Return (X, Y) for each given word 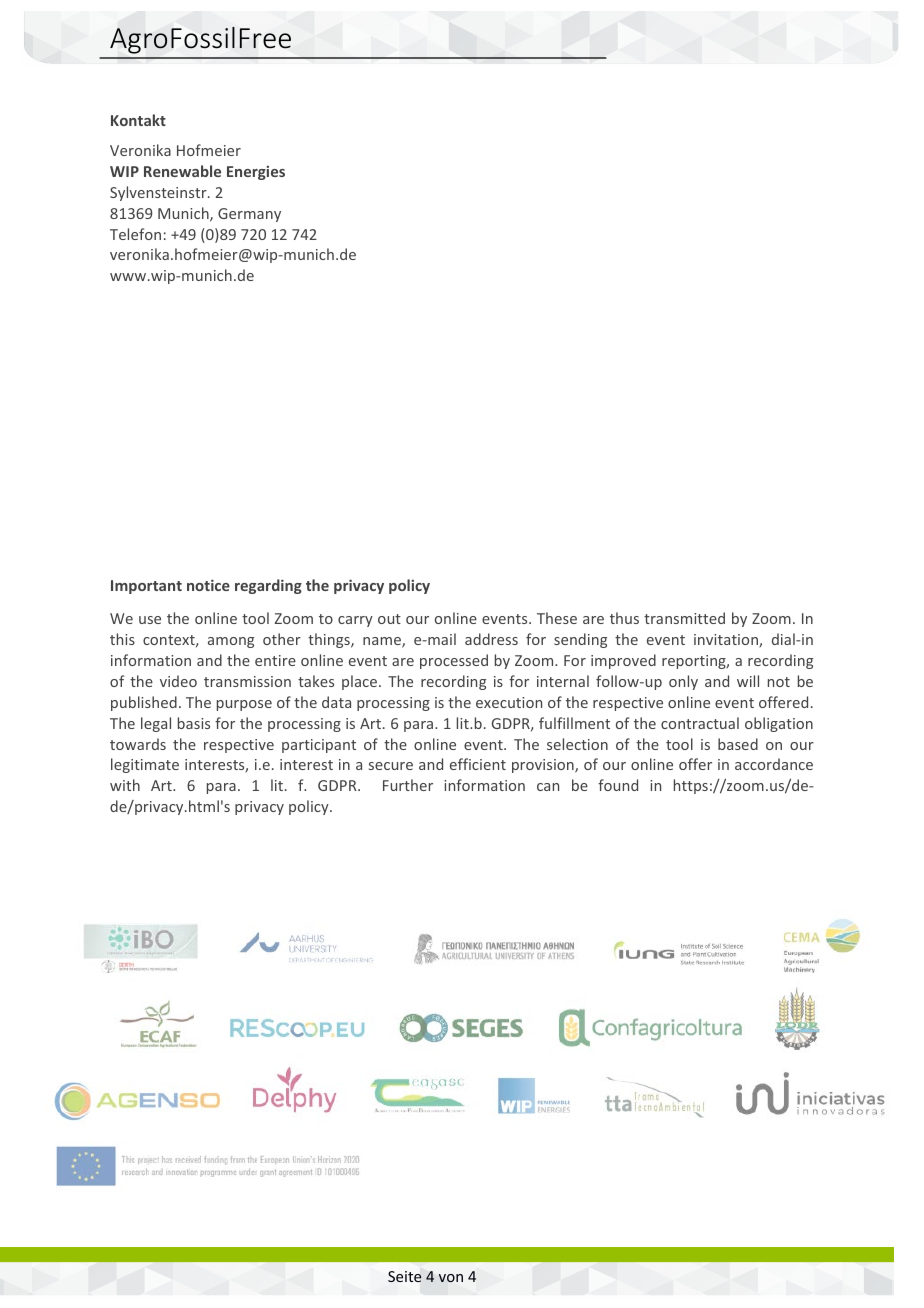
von (451, 1278)
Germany (249, 215)
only (683, 682)
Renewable (182, 171)
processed (454, 661)
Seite (405, 1276)
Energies (256, 173)
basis (194, 723)
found (618, 785)
